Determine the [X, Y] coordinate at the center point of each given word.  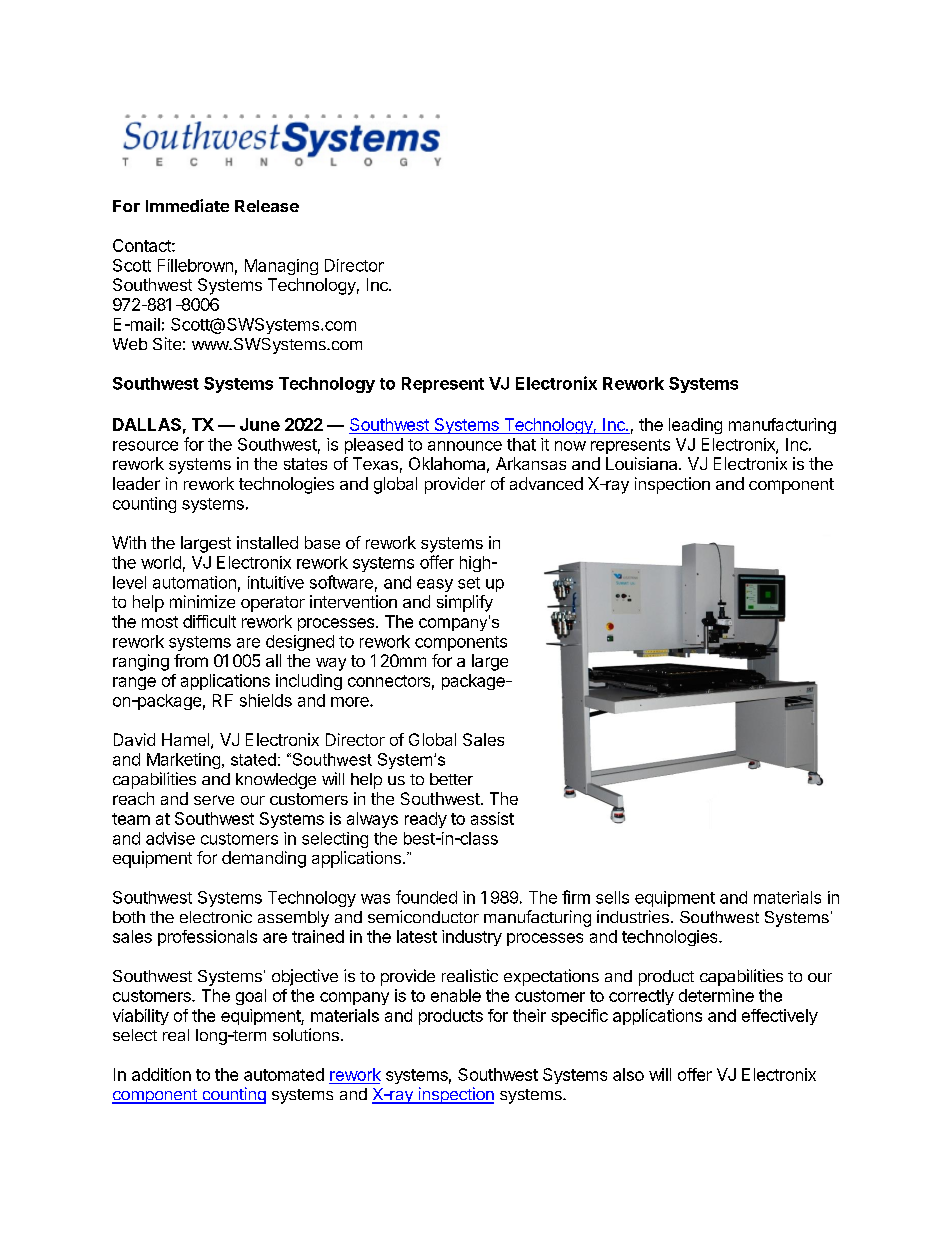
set [469, 583]
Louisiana [643, 463]
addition [161, 1074]
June [260, 424]
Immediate [187, 205]
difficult [209, 621]
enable [456, 995]
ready [426, 820]
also [628, 1074]
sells [612, 897]
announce [465, 446]
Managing [281, 267]
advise [170, 838]
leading [695, 426]
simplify [465, 603]
